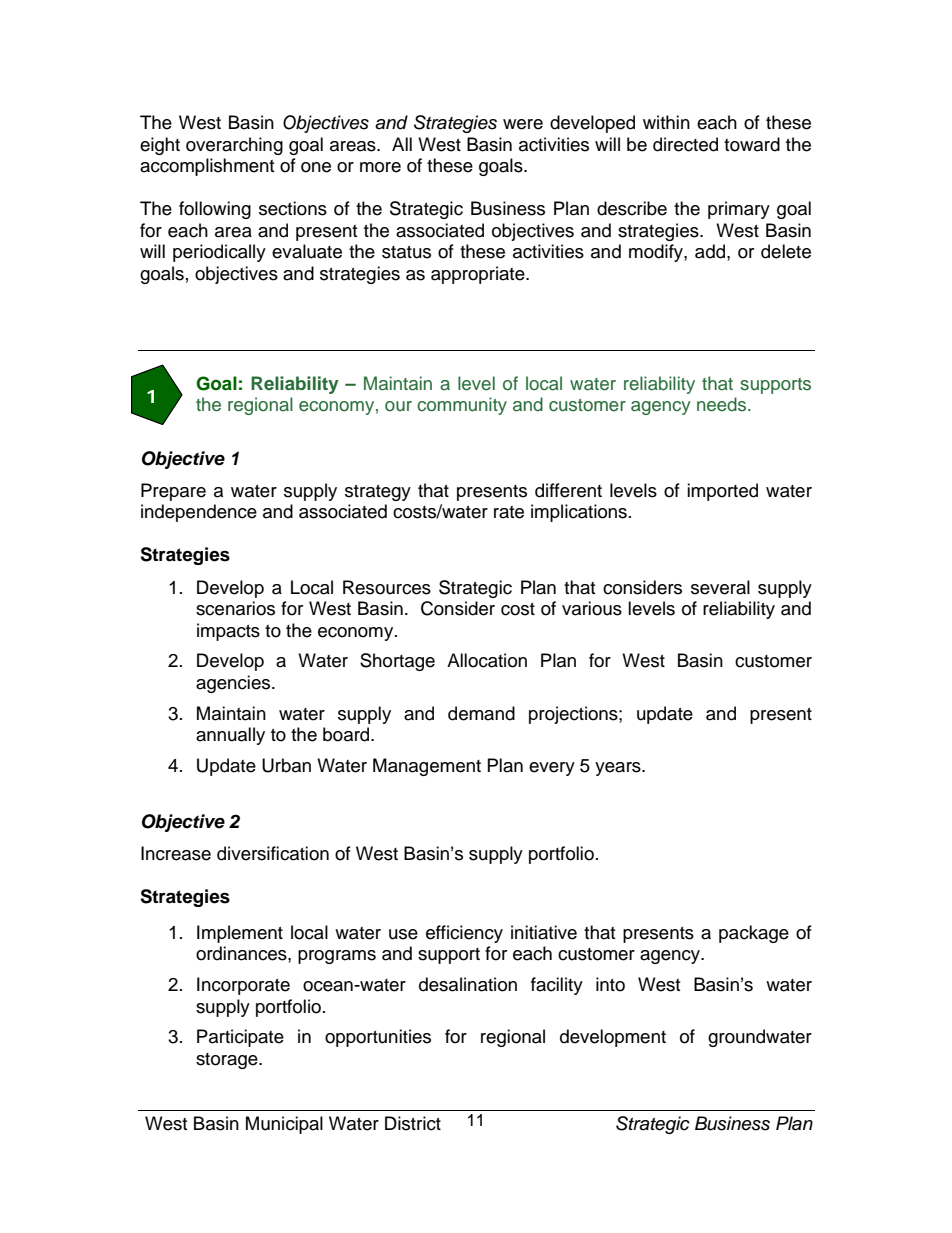 Image resolution: width=952 pixels, height=1233 pixels. Describe the element at coordinates (487, 660) in the screenshot. I see `Allocation` at that location.
